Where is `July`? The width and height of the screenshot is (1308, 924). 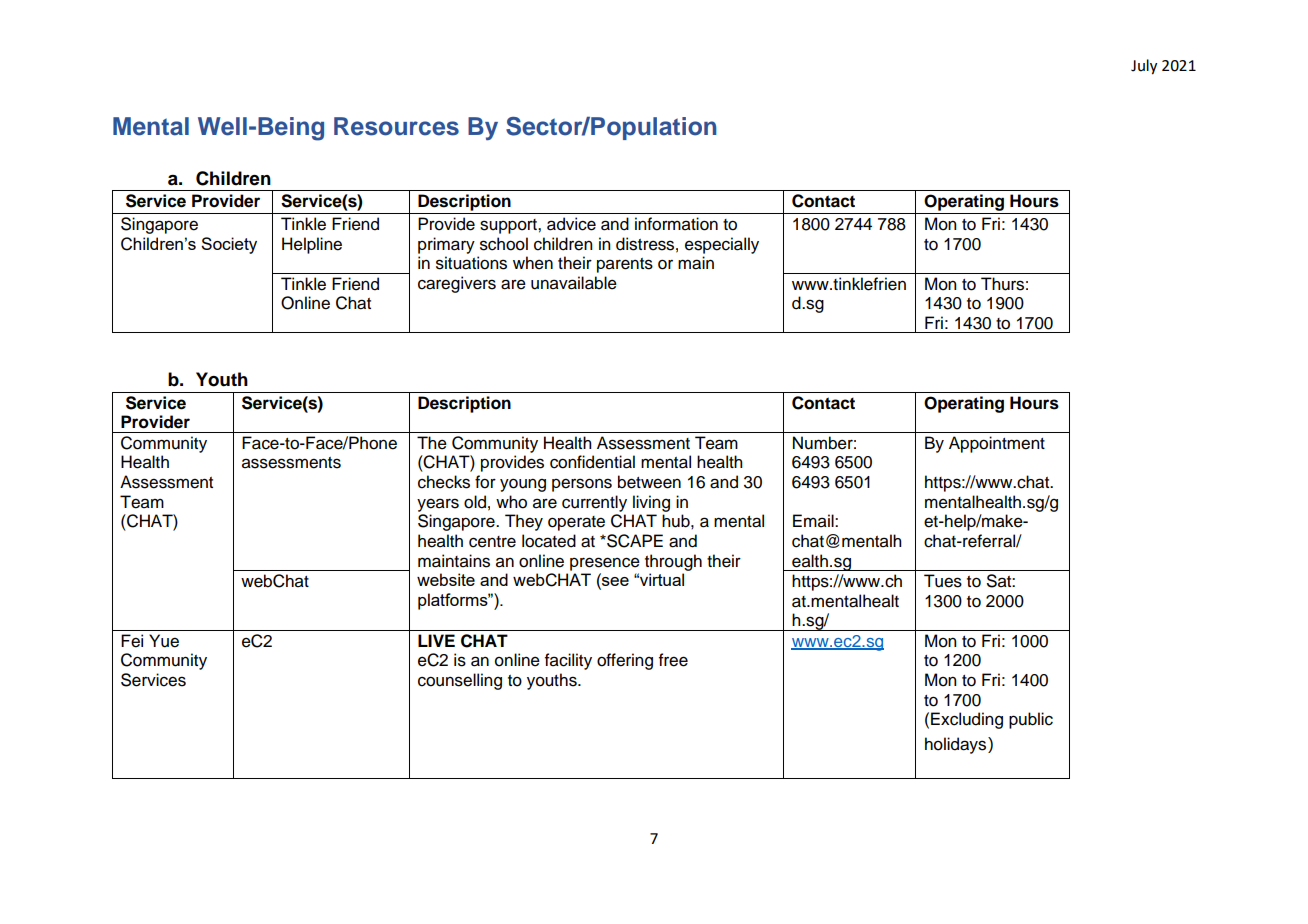
July is located at coordinates (1144, 67).
